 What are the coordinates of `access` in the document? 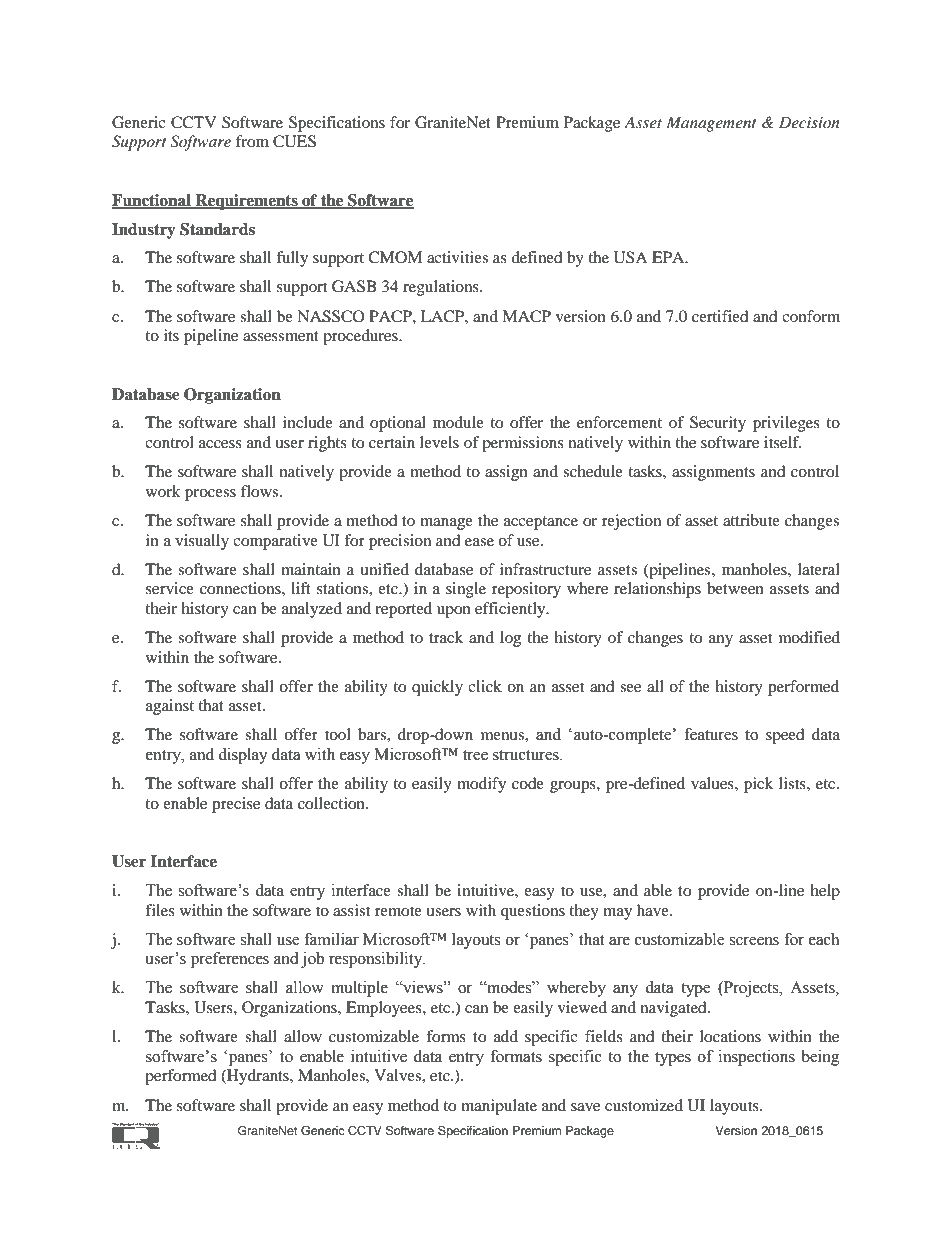 It's located at (220, 444).
